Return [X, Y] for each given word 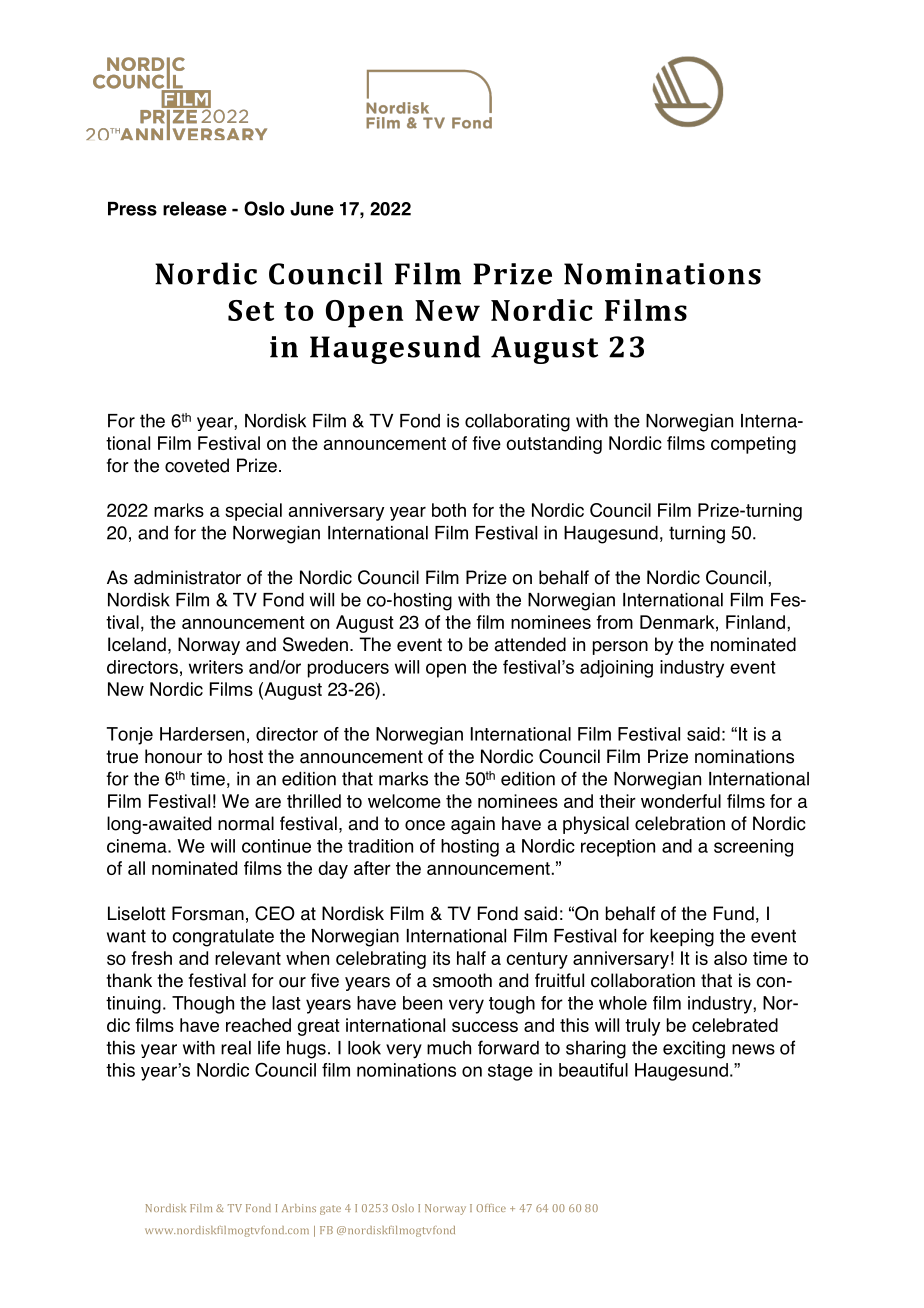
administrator [187, 577]
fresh [151, 958]
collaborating [517, 423]
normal [246, 823]
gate [330, 1210]
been [422, 1003]
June [312, 209]
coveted [197, 465]
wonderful [681, 801]
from [614, 622]
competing [753, 445]
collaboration [643, 980]
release [195, 209]
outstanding [554, 445]
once [425, 825]
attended [530, 644]
